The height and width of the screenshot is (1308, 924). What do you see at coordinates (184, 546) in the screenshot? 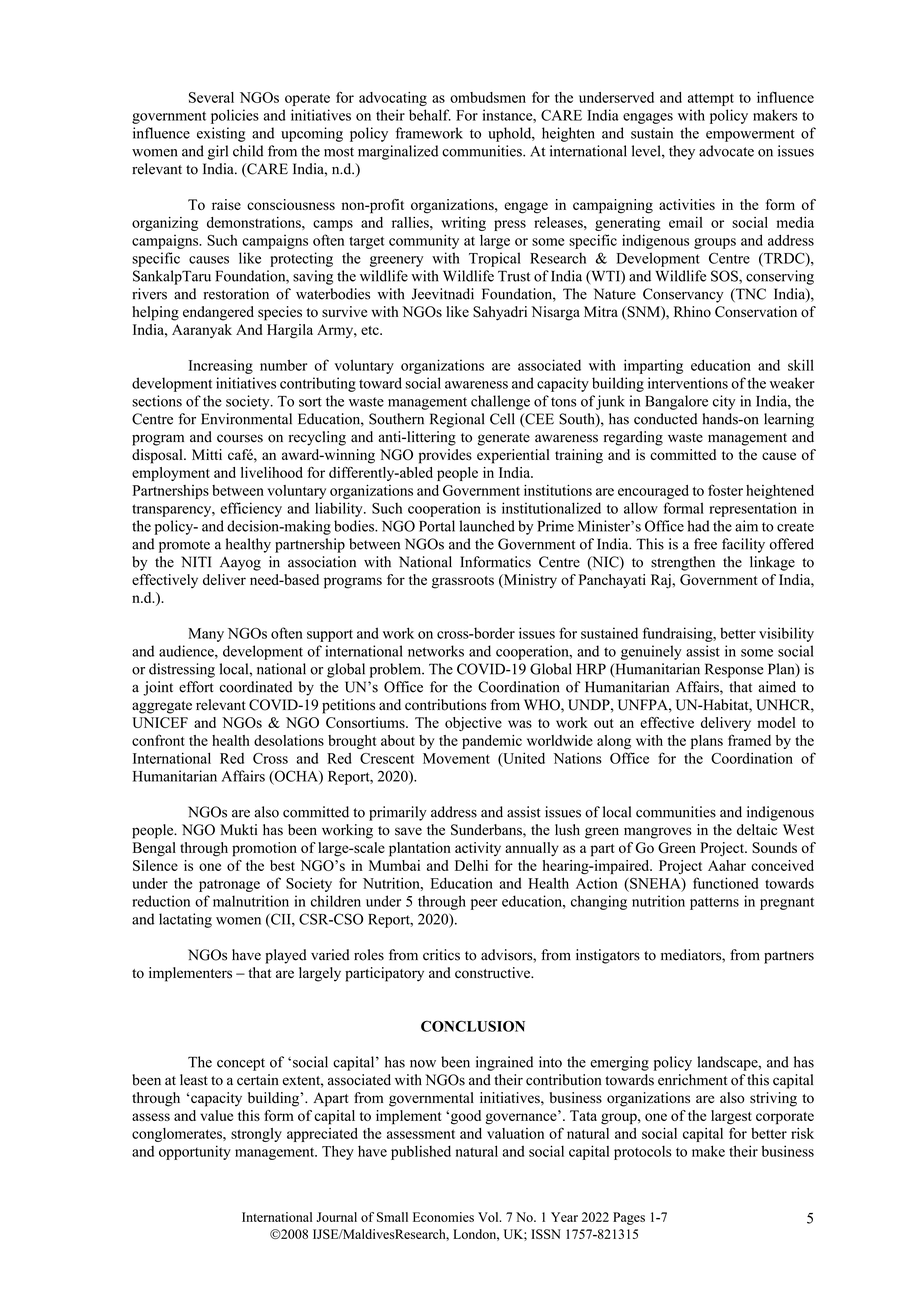
I see `promote` at bounding box center [184, 546].
